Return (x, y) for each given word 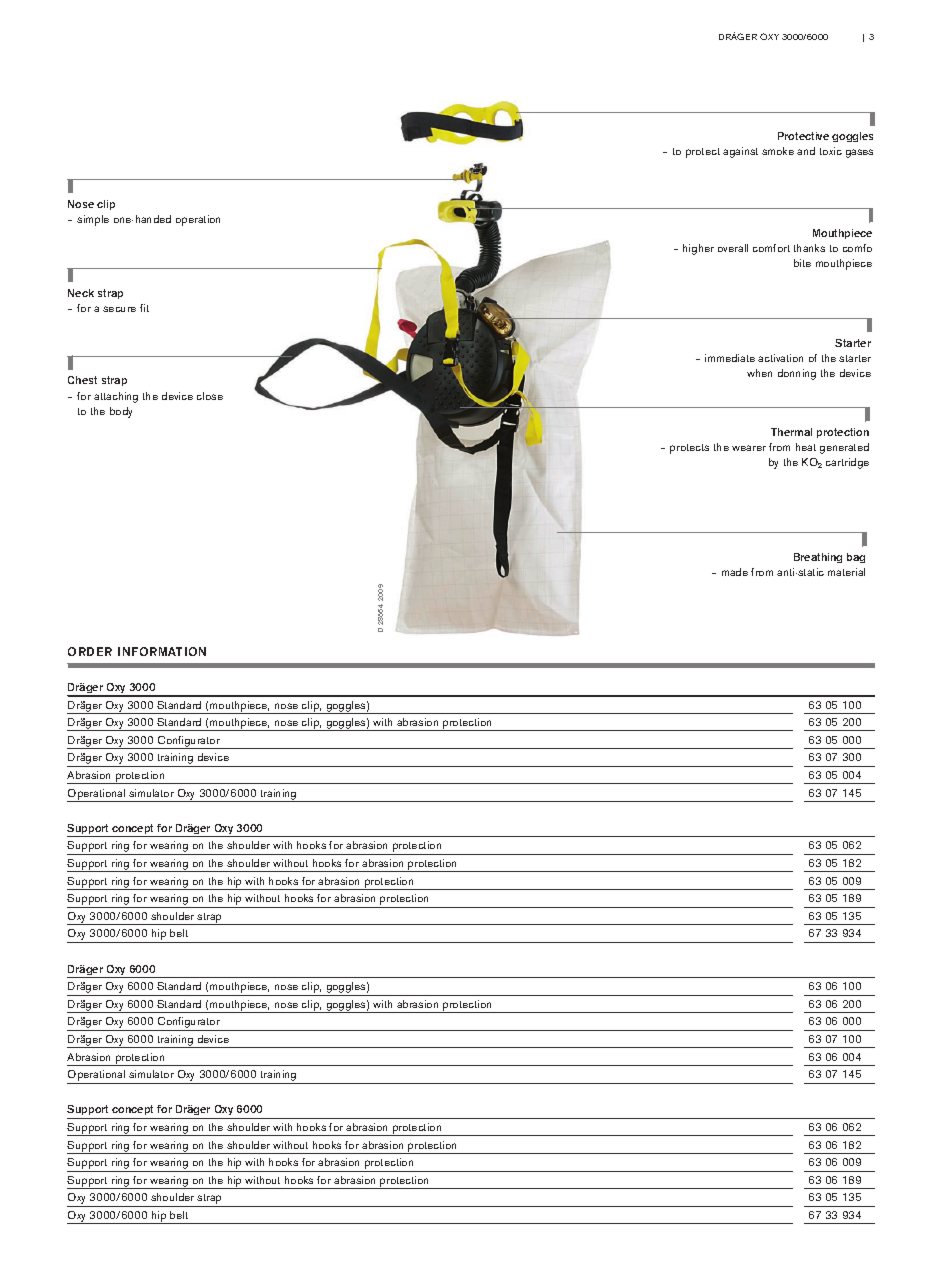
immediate (730, 358)
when (759, 373)
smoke (778, 151)
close (210, 396)
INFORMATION (162, 651)
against (740, 152)
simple (93, 220)
